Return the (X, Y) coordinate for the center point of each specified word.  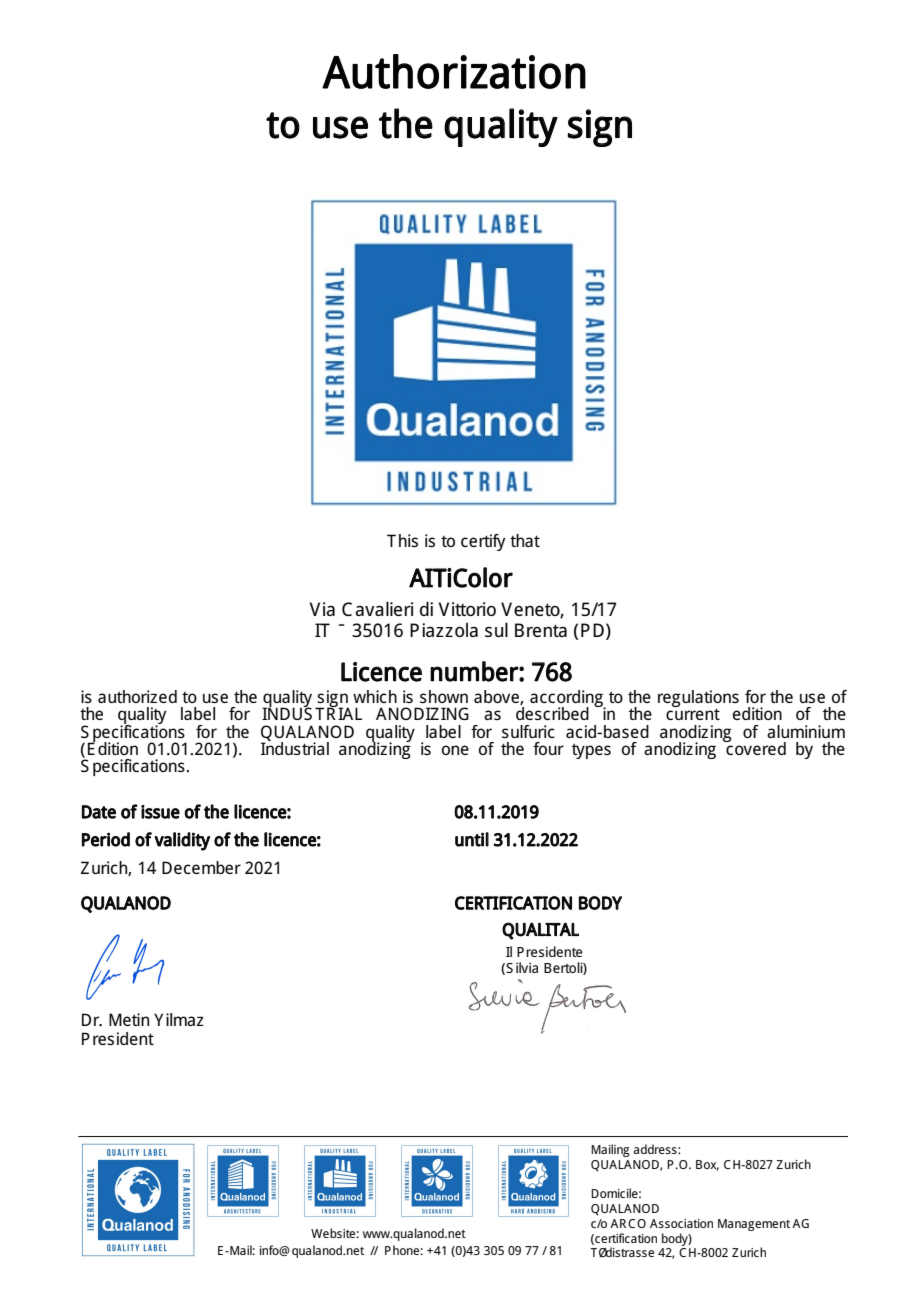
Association (681, 1223)
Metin (129, 1019)
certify (483, 542)
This (402, 540)
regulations (698, 700)
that (525, 540)
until (472, 839)
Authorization (454, 71)
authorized (137, 696)
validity (182, 841)
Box (707, 1165)
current (693, 714)
